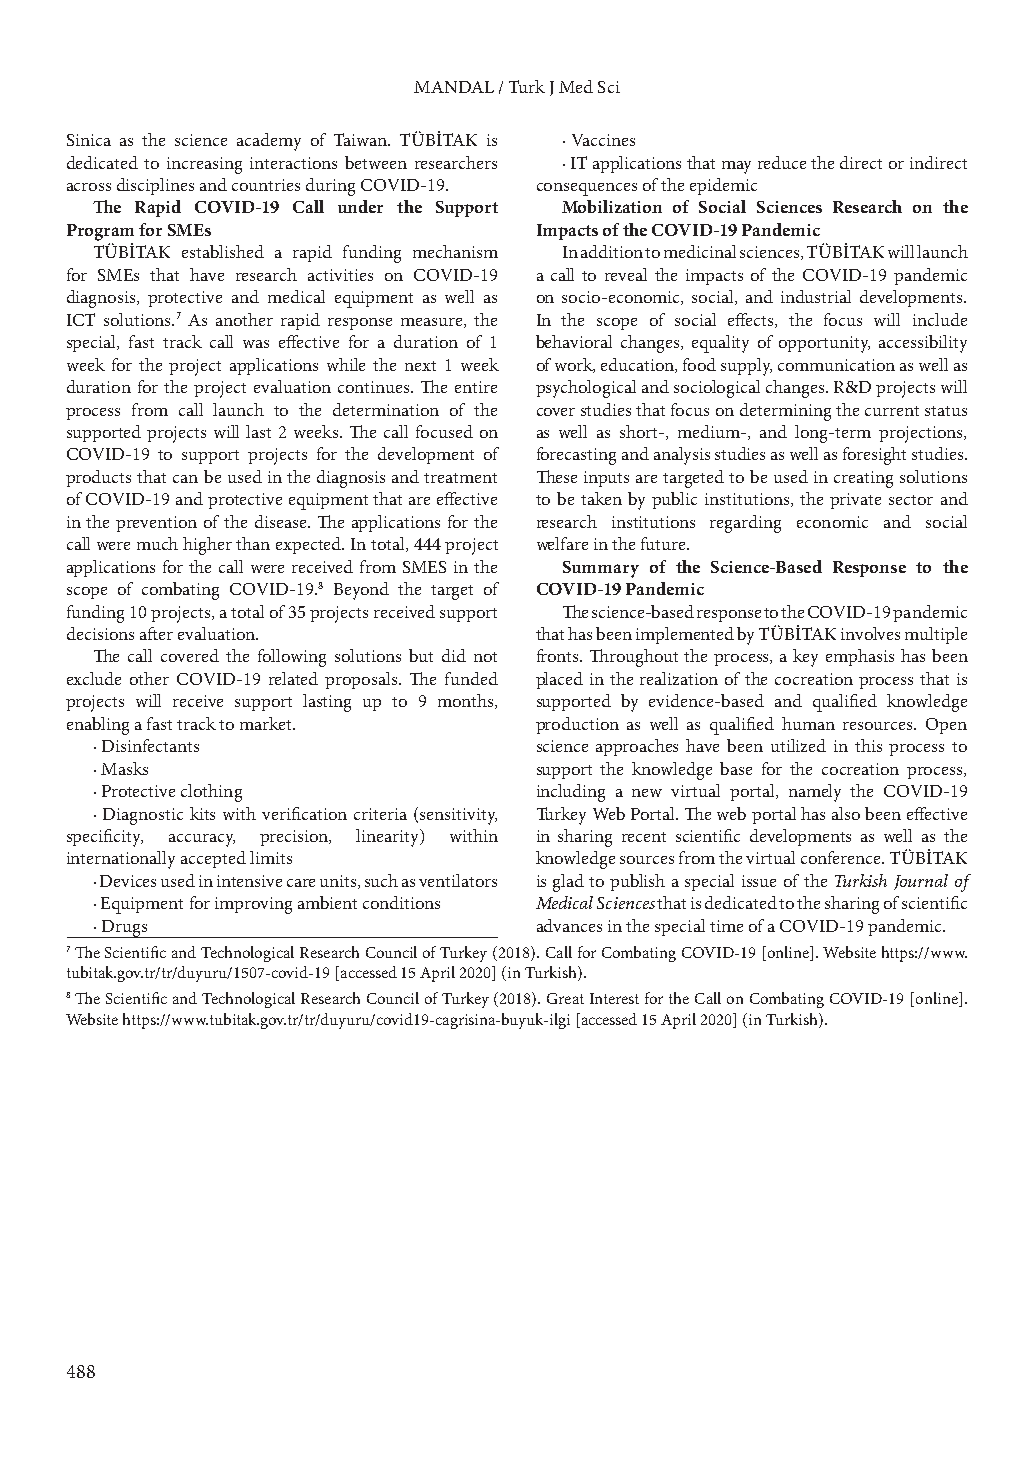 The width and height of the image is (1034, 1458). Describe the element at coordinates (587, 189) in the image. I see `consequences` at that location.
